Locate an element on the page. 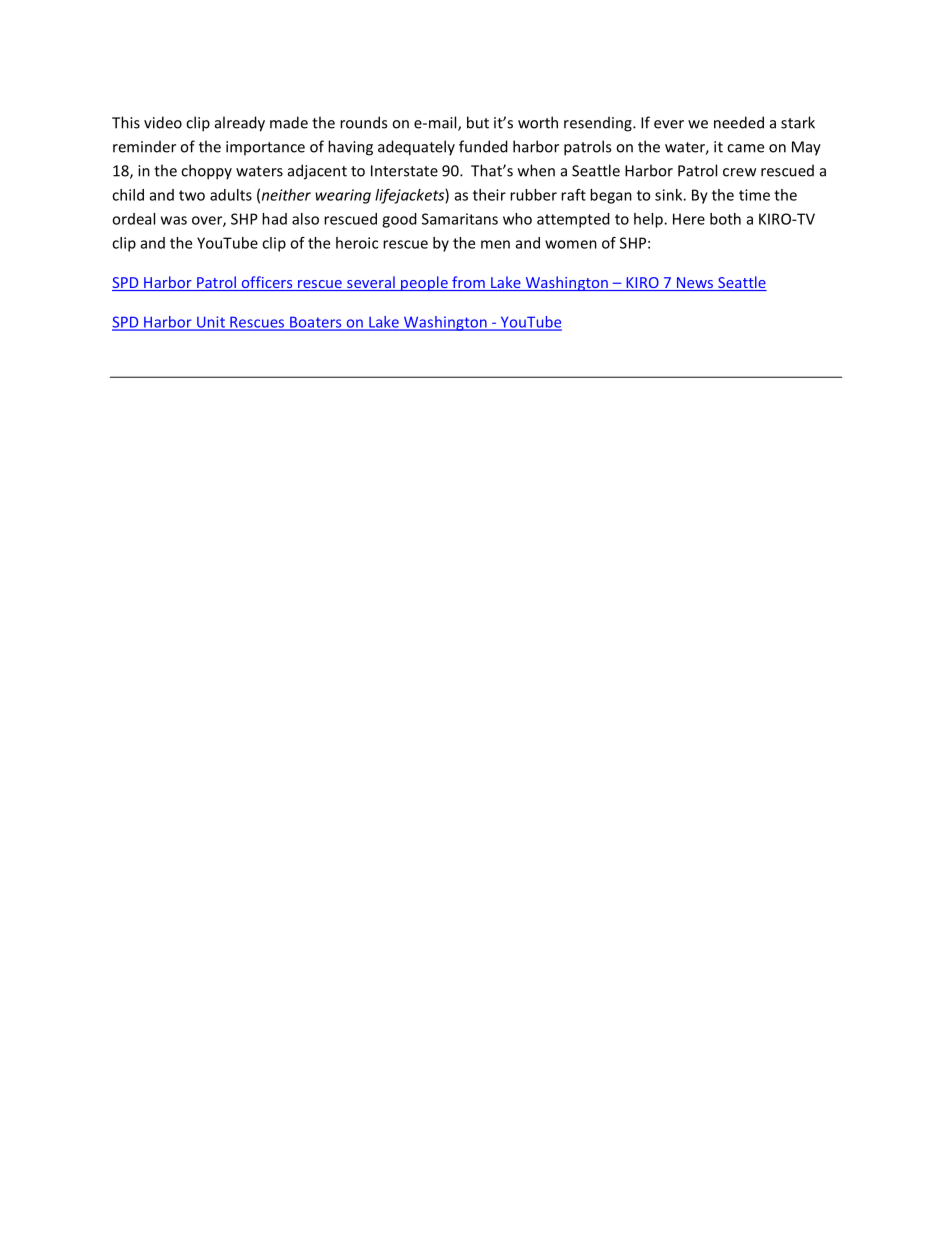  but is located at coordinates (478, 122).
